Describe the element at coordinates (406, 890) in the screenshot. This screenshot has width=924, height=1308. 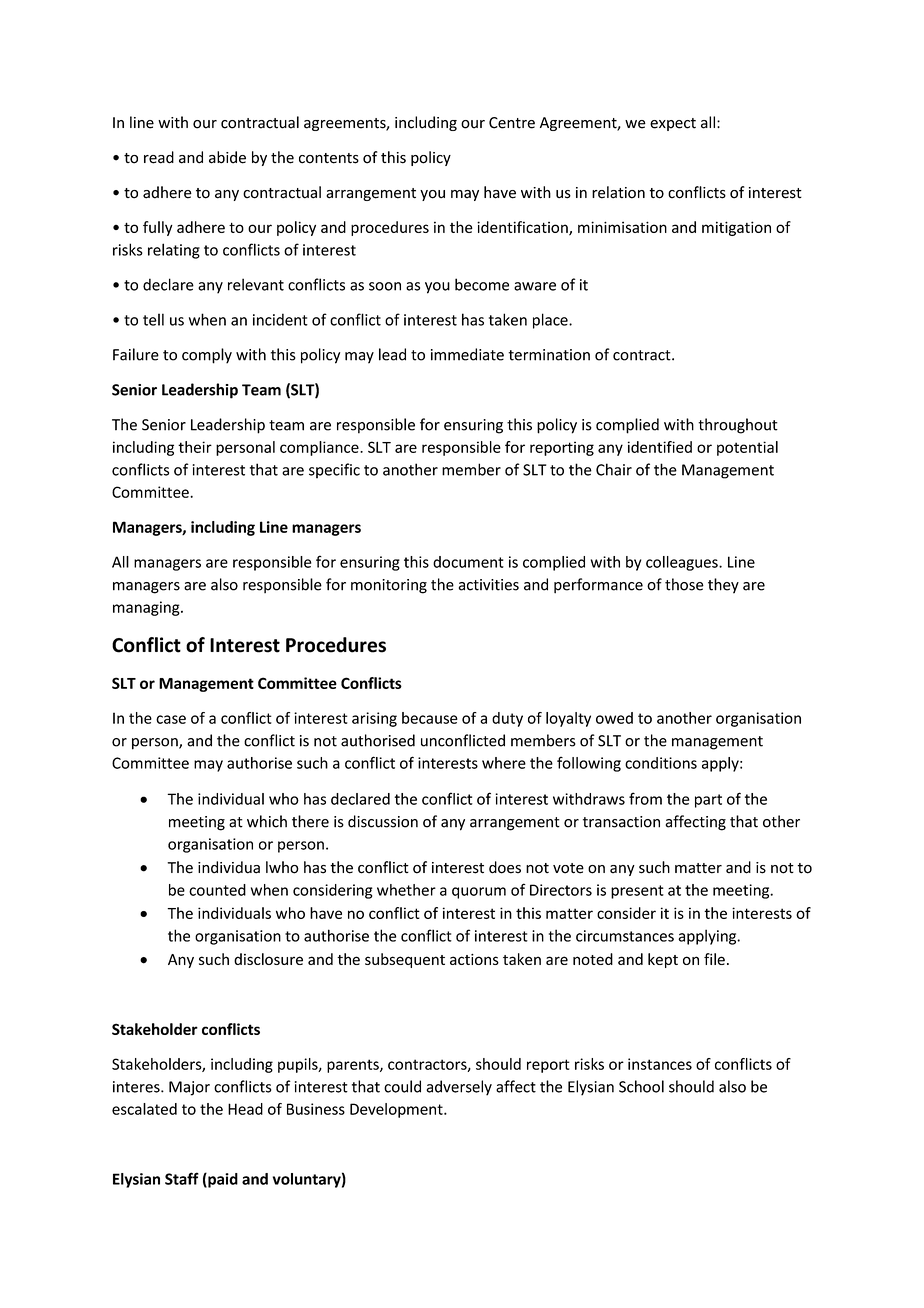
I see `whether` at that location.
